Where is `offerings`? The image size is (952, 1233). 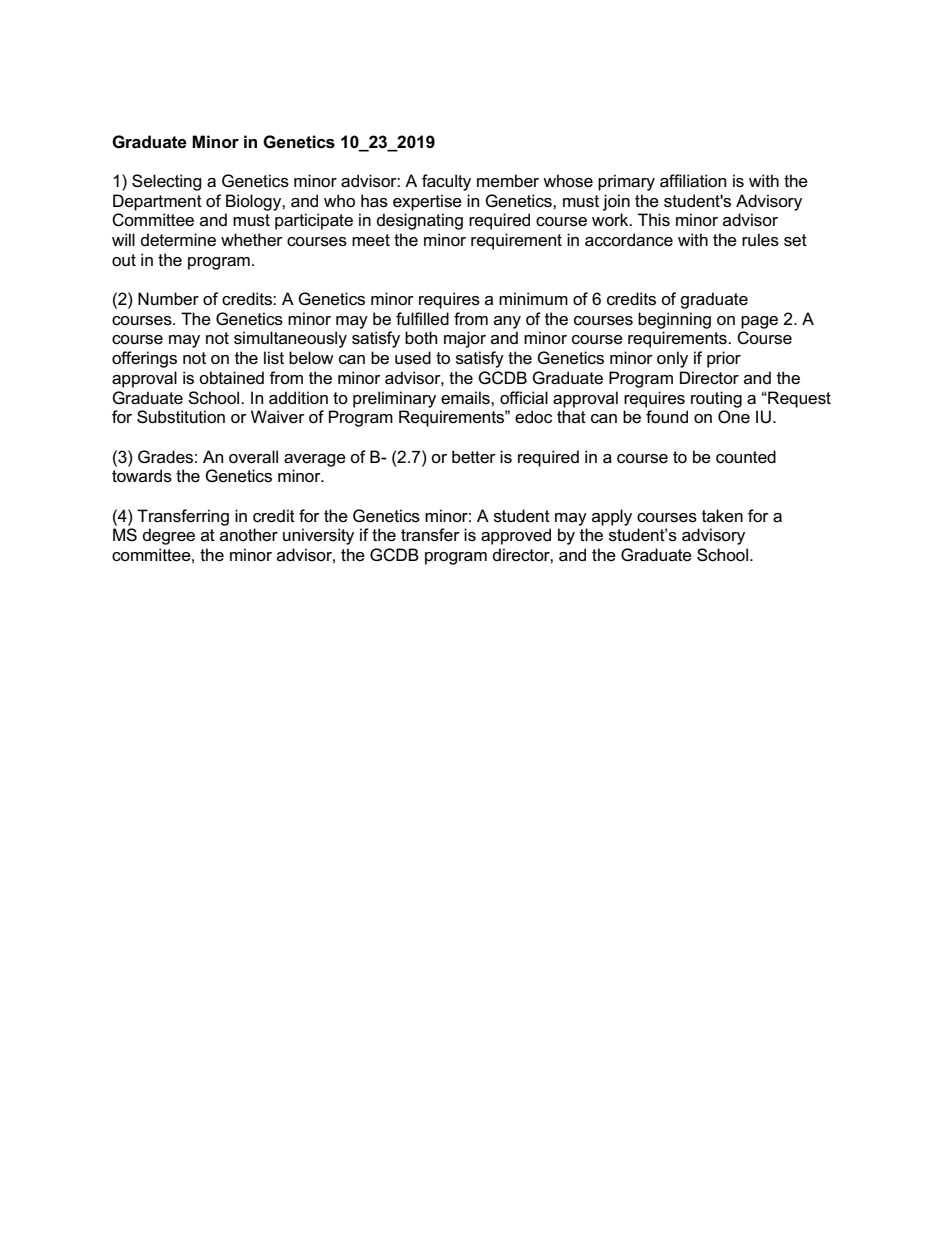 offerings is located at coordinates (144, 359).
